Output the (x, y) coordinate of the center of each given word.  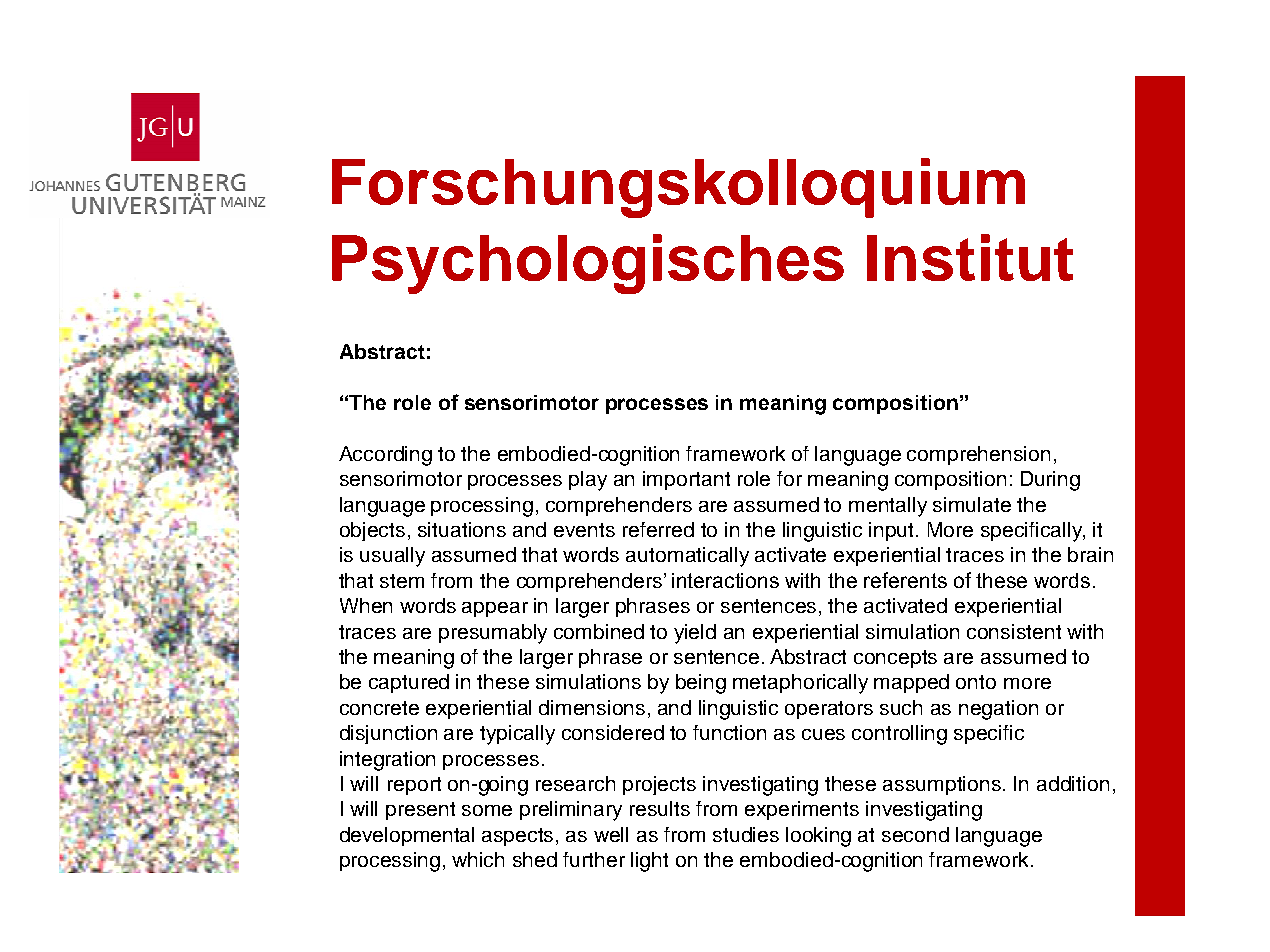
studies (746, 834)
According (385, 456)
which (478, 859)
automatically (687, 557)
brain (1090, 554)
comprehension (978, 455)
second (915, 834)
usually (392, 557)
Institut (970, 257)
